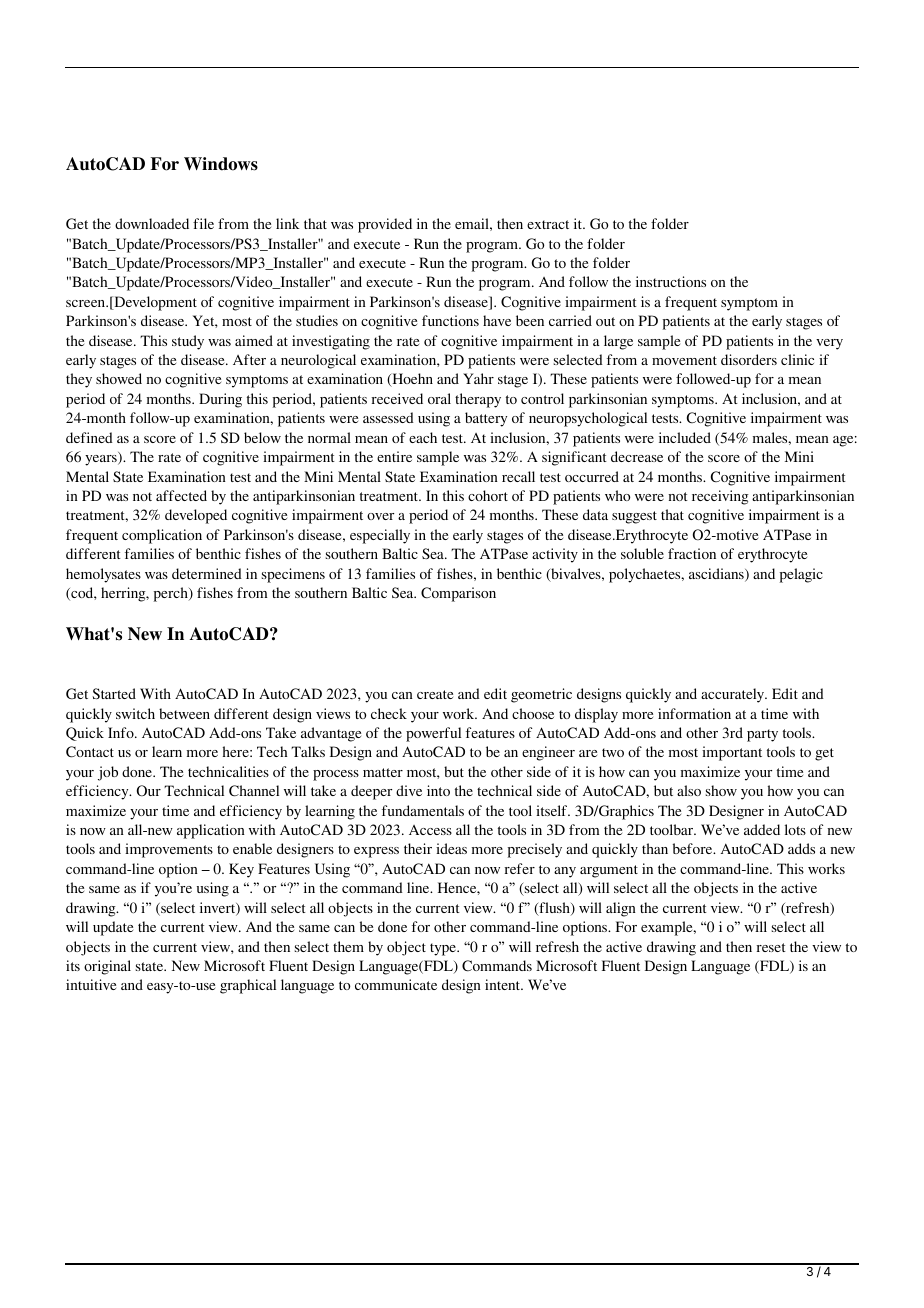  Describe the element at coordinates (458, 594) in the image. I see `Comparison` at that location.
